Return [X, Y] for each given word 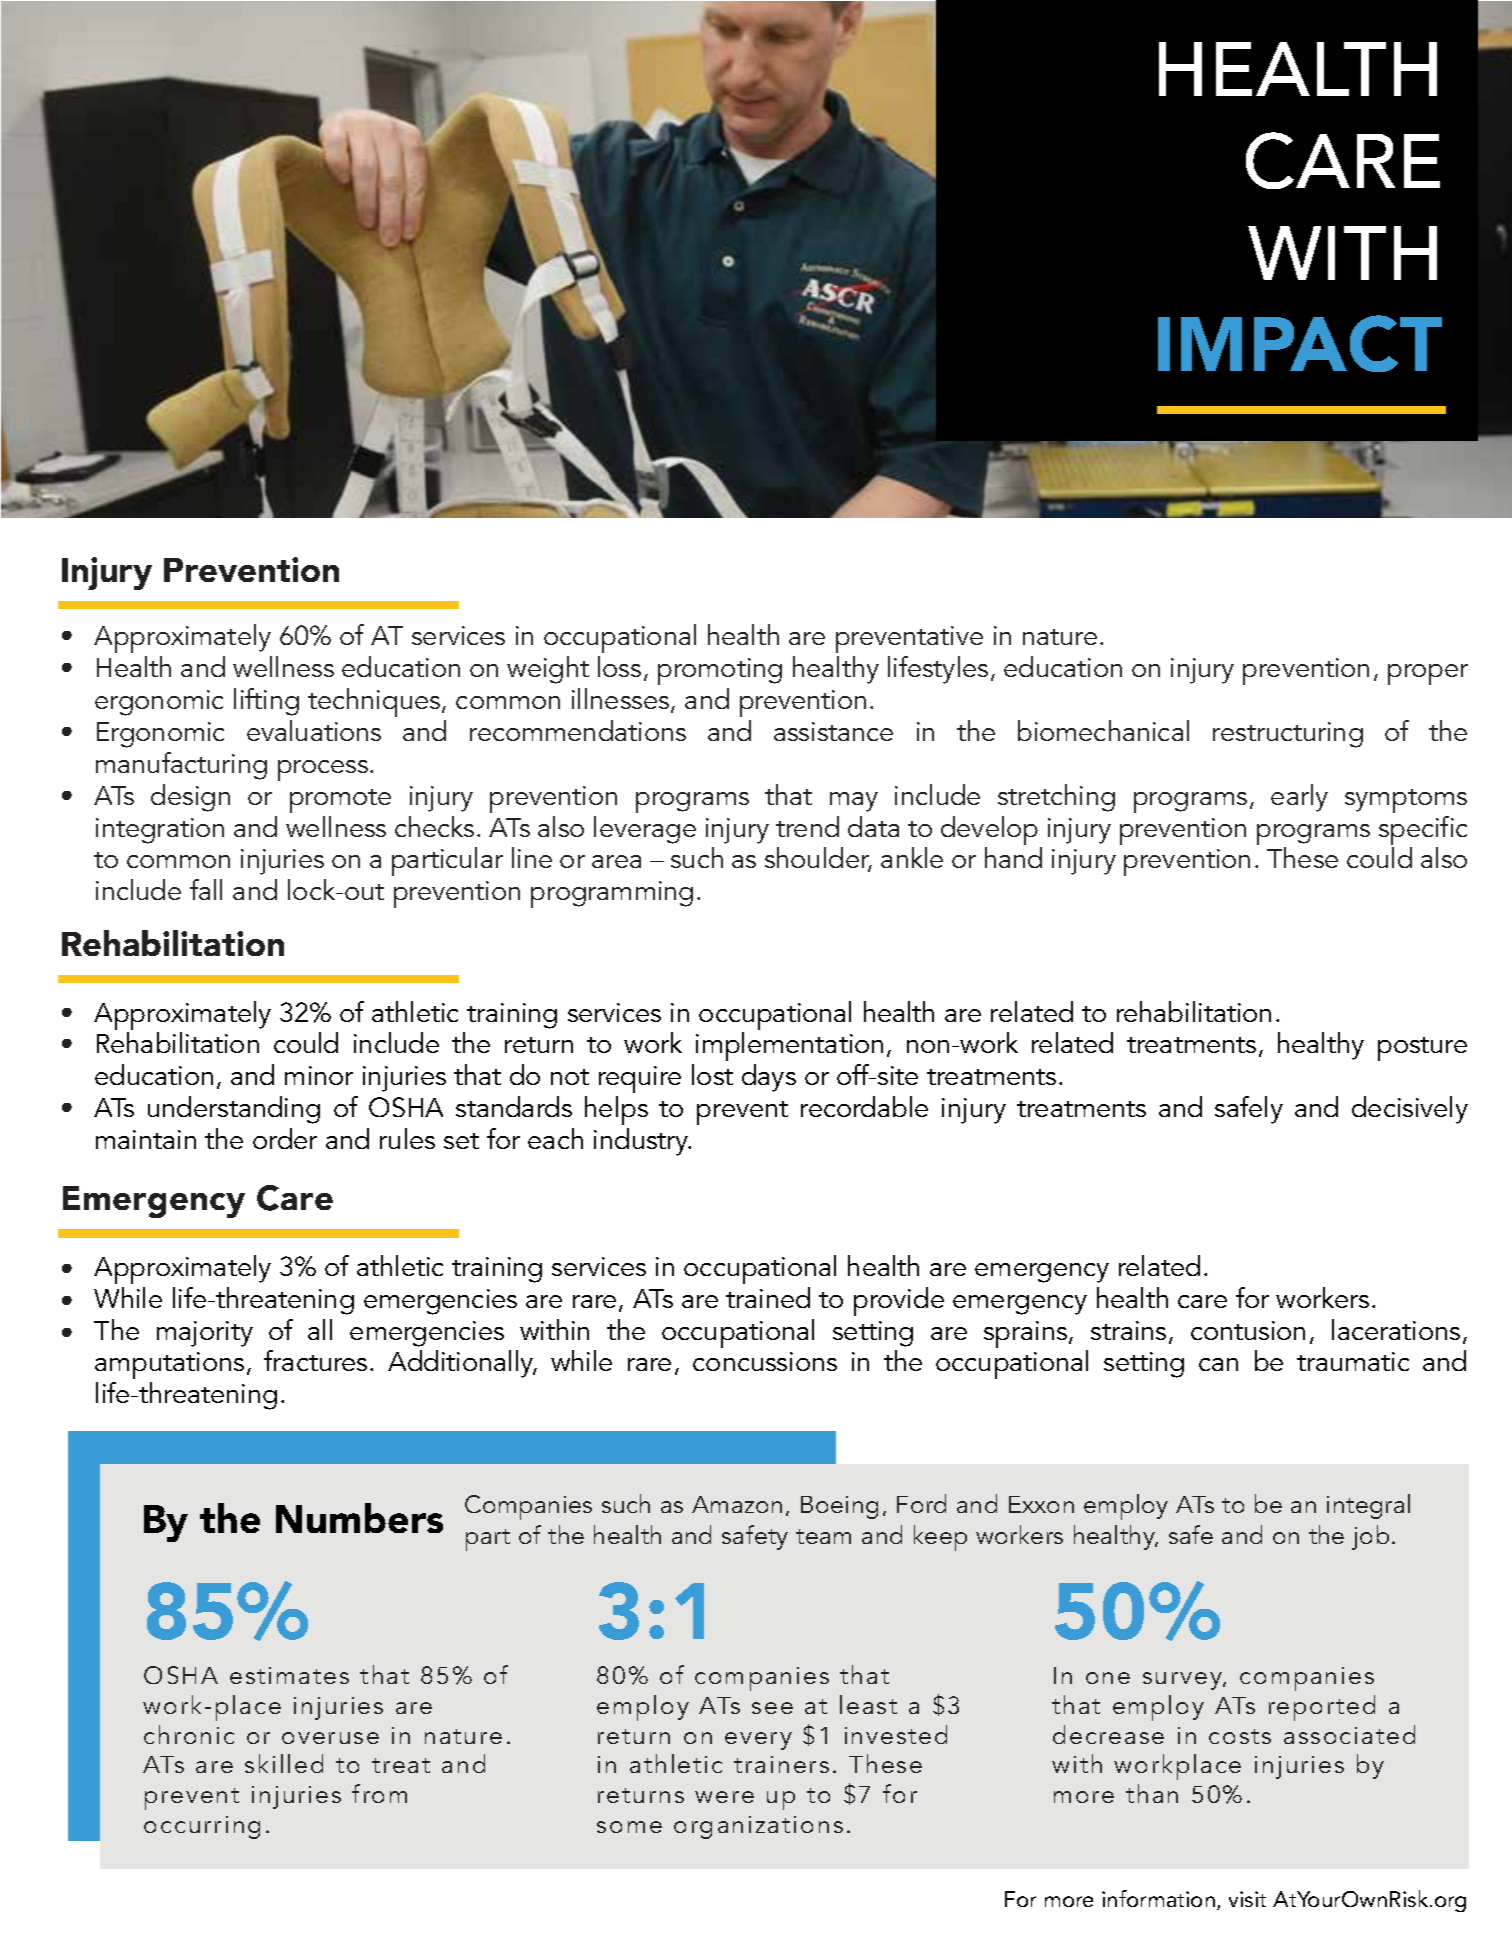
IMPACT [1300, 343]
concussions [765, 1361]
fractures [315, 1360]
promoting [720, 671]
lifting [266, 702]
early [1299, 798]
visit [1247, 1899]
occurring [202, 1827]
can [1218, 1364]
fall [206, 889]
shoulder [818, 859]
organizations [758, 1827]
